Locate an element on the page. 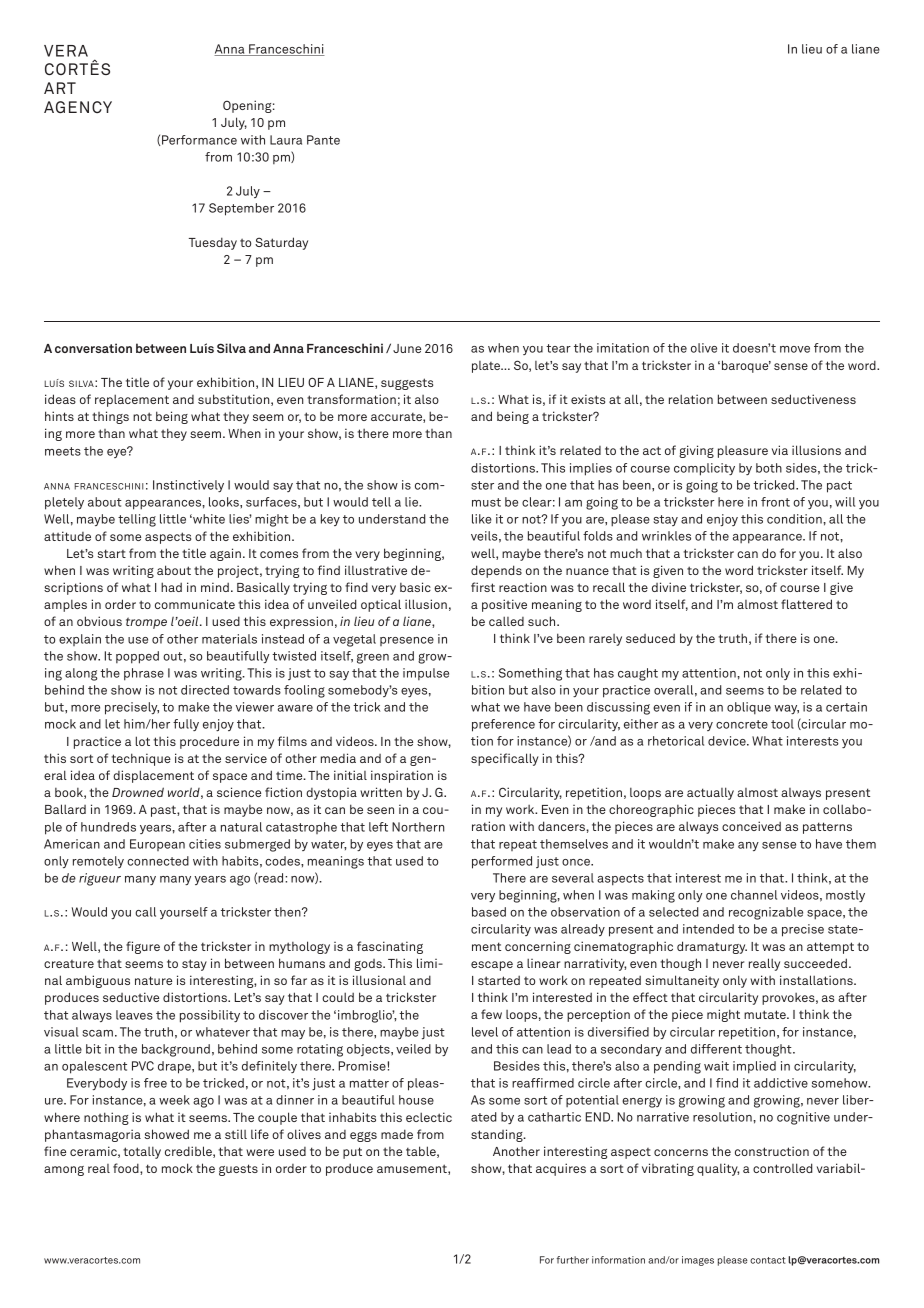  things is located at coordinates (110, 417).
